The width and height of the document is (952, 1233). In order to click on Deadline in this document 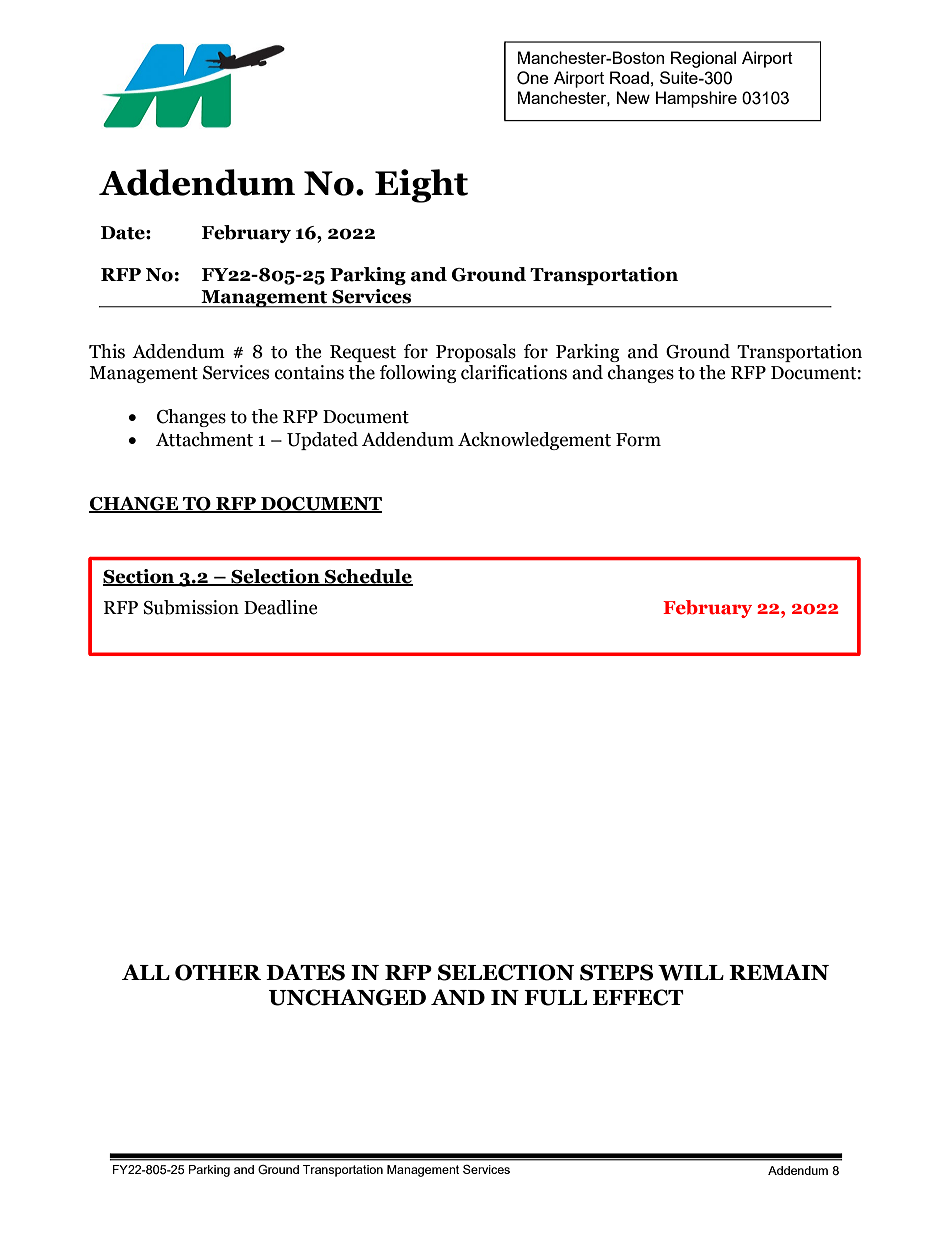, I will do `click(281, 607)`.
